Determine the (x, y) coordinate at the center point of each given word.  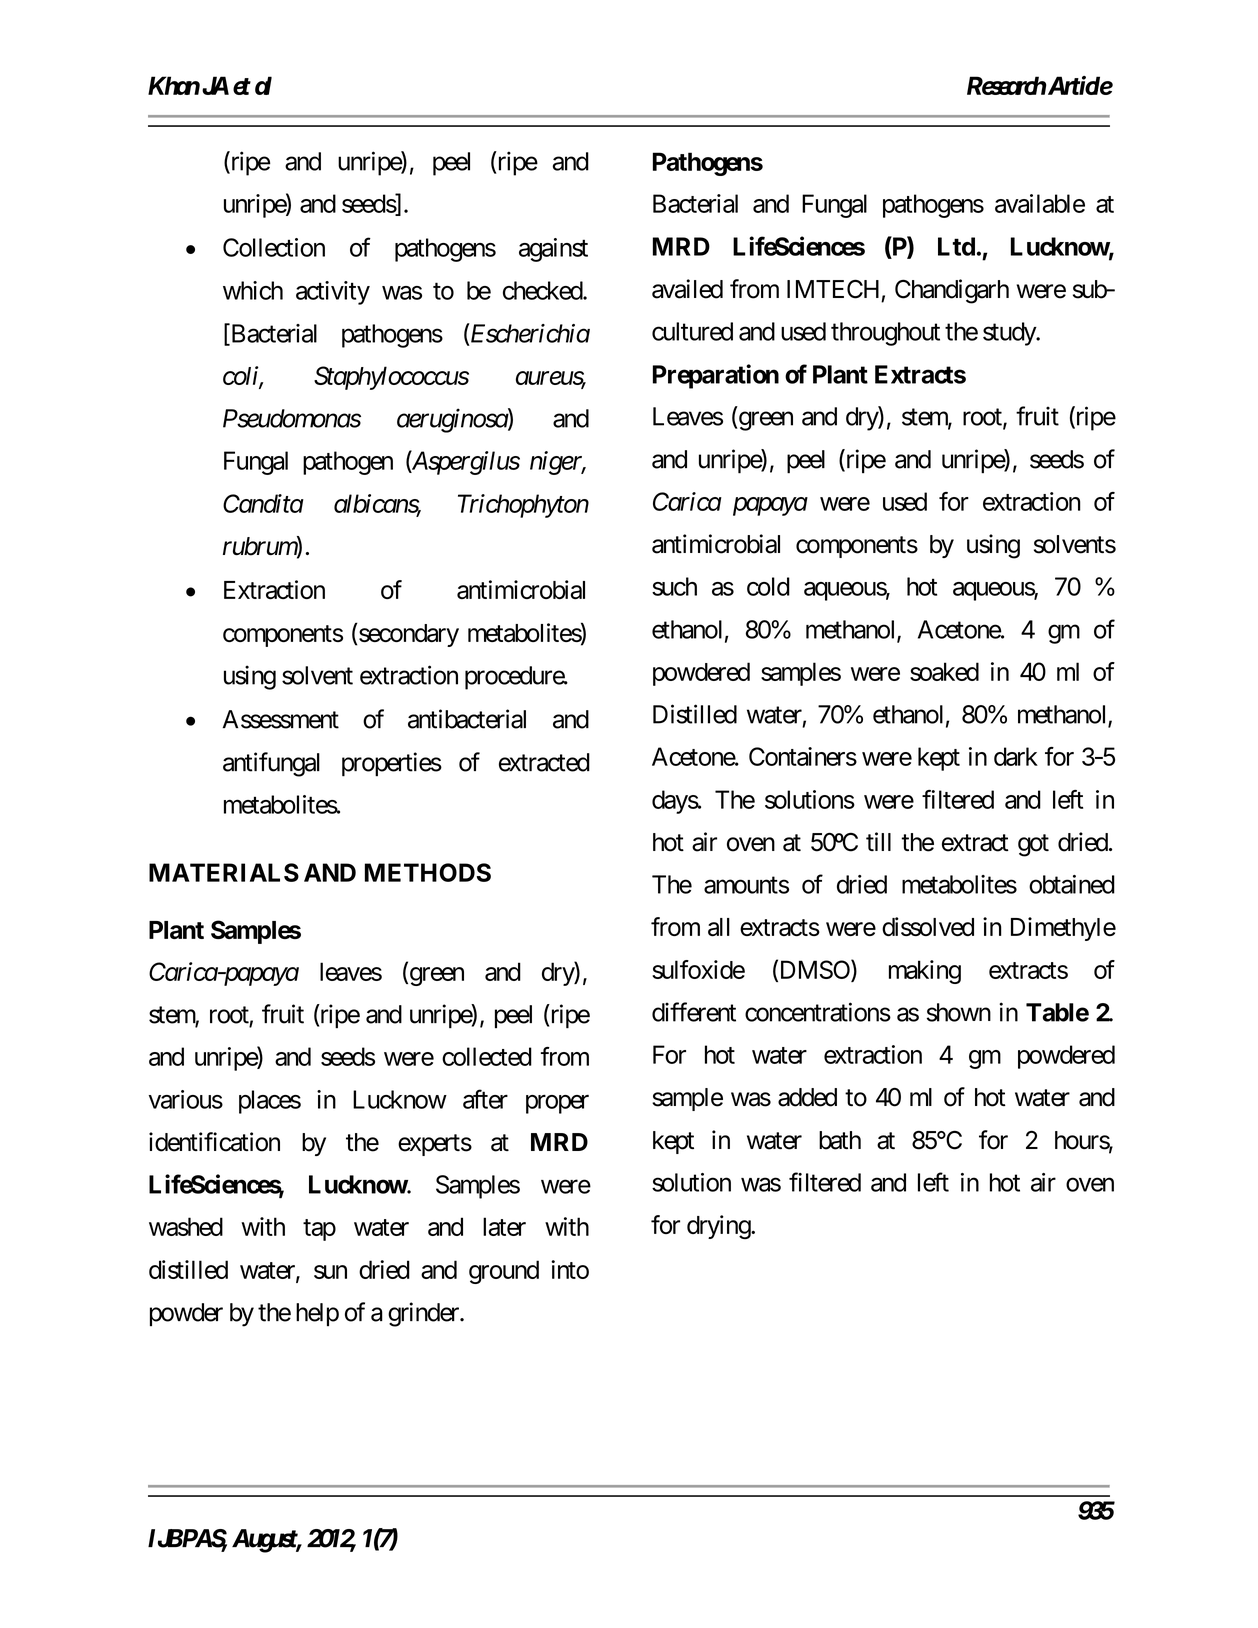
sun (330, 1272)
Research (1007, 85)
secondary (408, 635)
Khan (174, 85)
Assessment (281, 719)
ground (504, 1272)
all (719, 927)
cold (768, 586)
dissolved (928, 926)
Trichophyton (523, 506)
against (553, 250)
